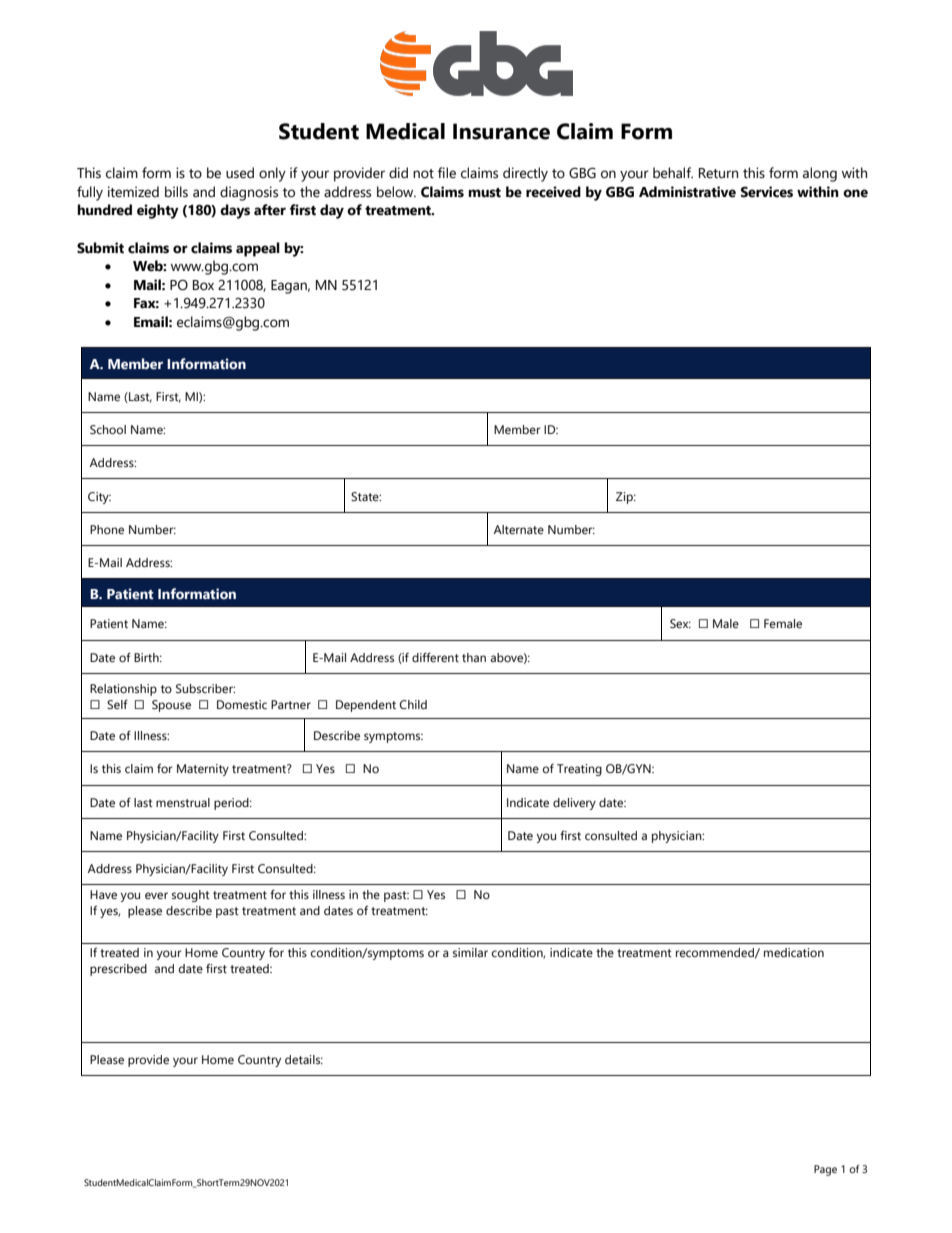 The width and height of the screenshot is (952, 1233). I want to click on must, so click(484, 193).
